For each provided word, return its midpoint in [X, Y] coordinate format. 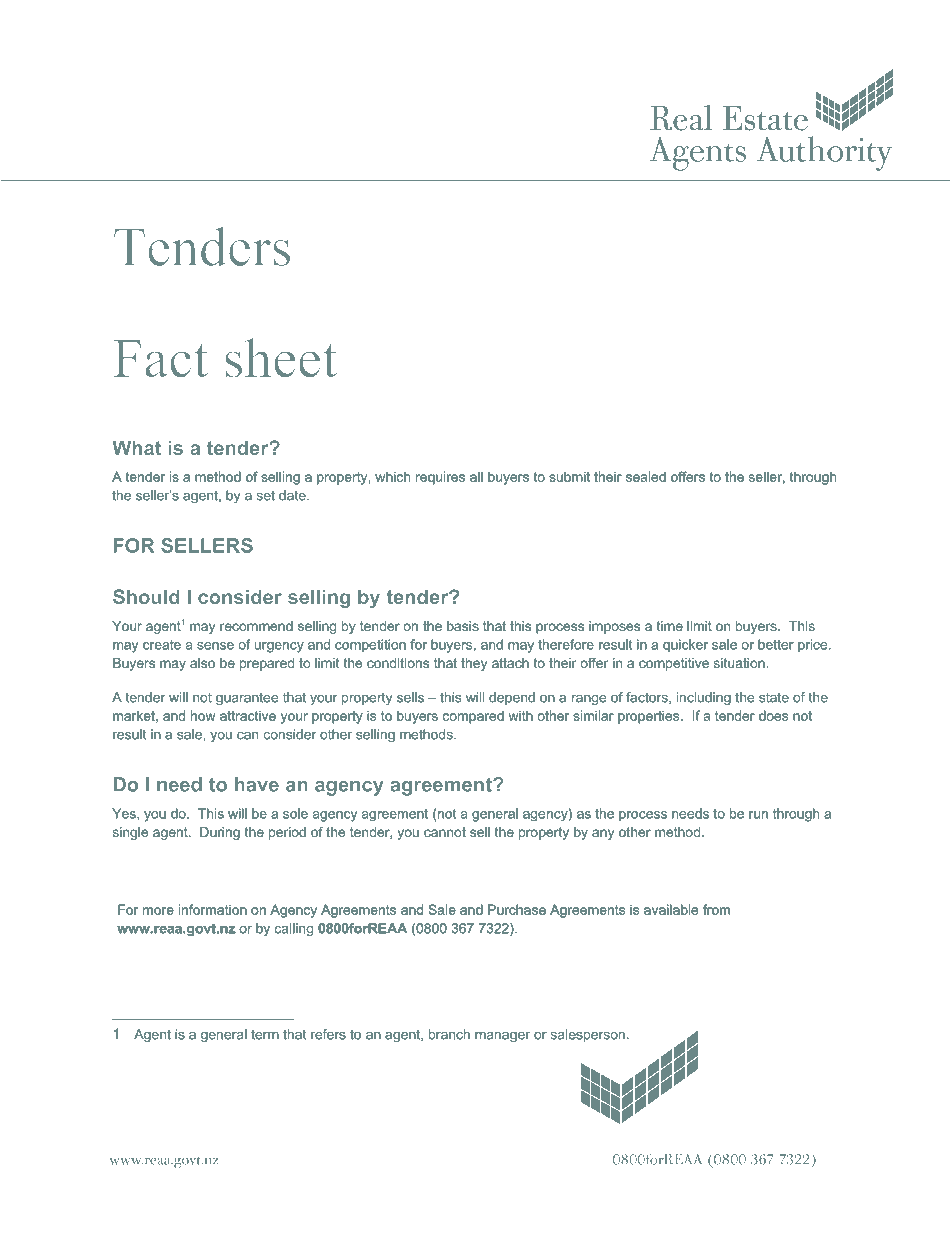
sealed [646, 476]
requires [440, 478]
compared [473, 717]
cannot [445, 832]
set [266, 496]
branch [449, 1034]
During [220, 833]
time [670, 626]
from [716, 909]
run [758, 815]
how [203, 715]
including [704, 698]
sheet [281, 358]
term [265, 1034]
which [392, 476]
